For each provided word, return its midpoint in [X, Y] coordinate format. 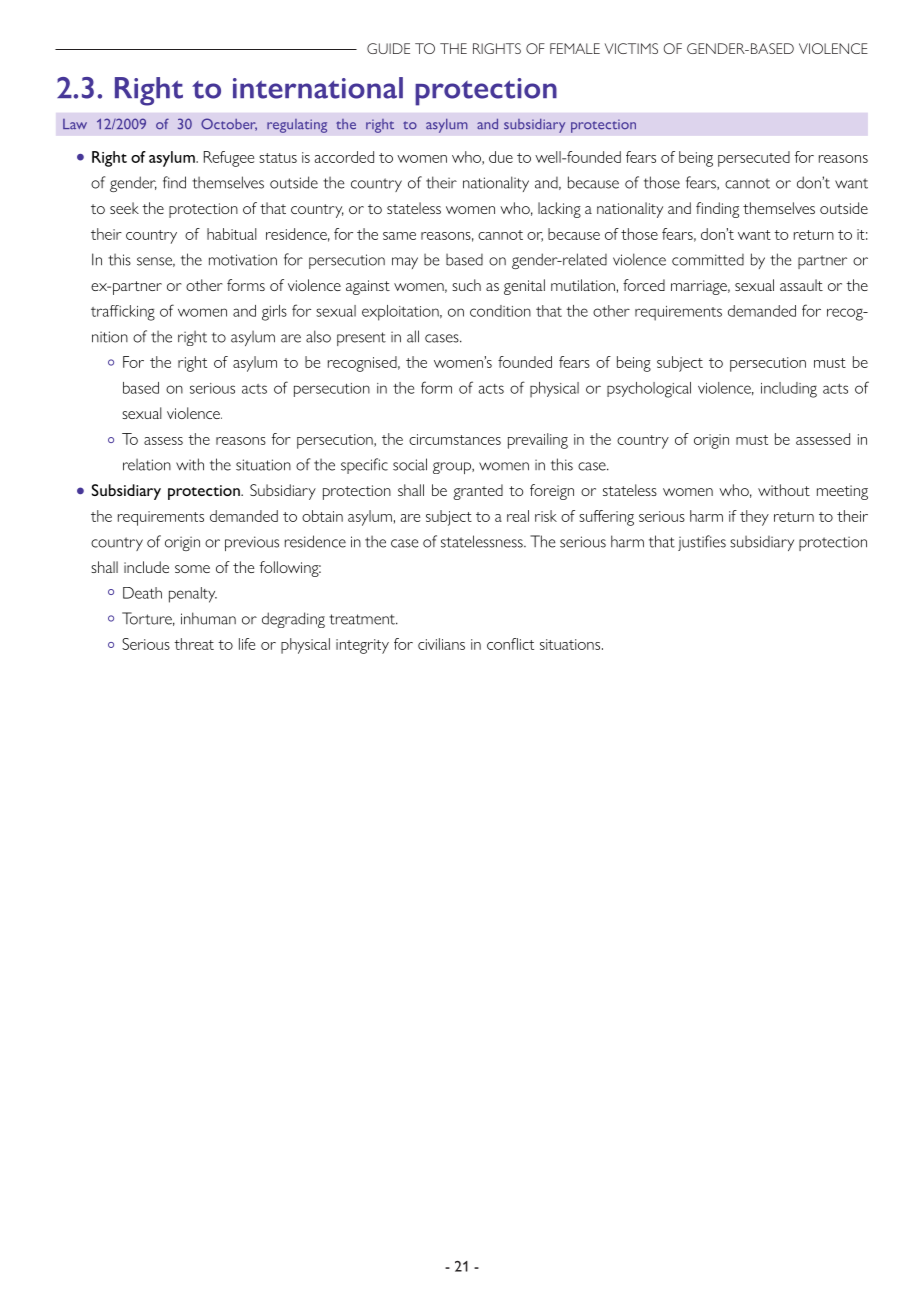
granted [478, 492]
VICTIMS [631, 48]
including [789, 390]
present [361, 339]
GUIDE [388, 48]
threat [194, 644]
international [318, 88]
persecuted [754, 159]
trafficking [123, 313]
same [399, 236]
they [754, 518]
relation [147, 465]
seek [124, 208]
